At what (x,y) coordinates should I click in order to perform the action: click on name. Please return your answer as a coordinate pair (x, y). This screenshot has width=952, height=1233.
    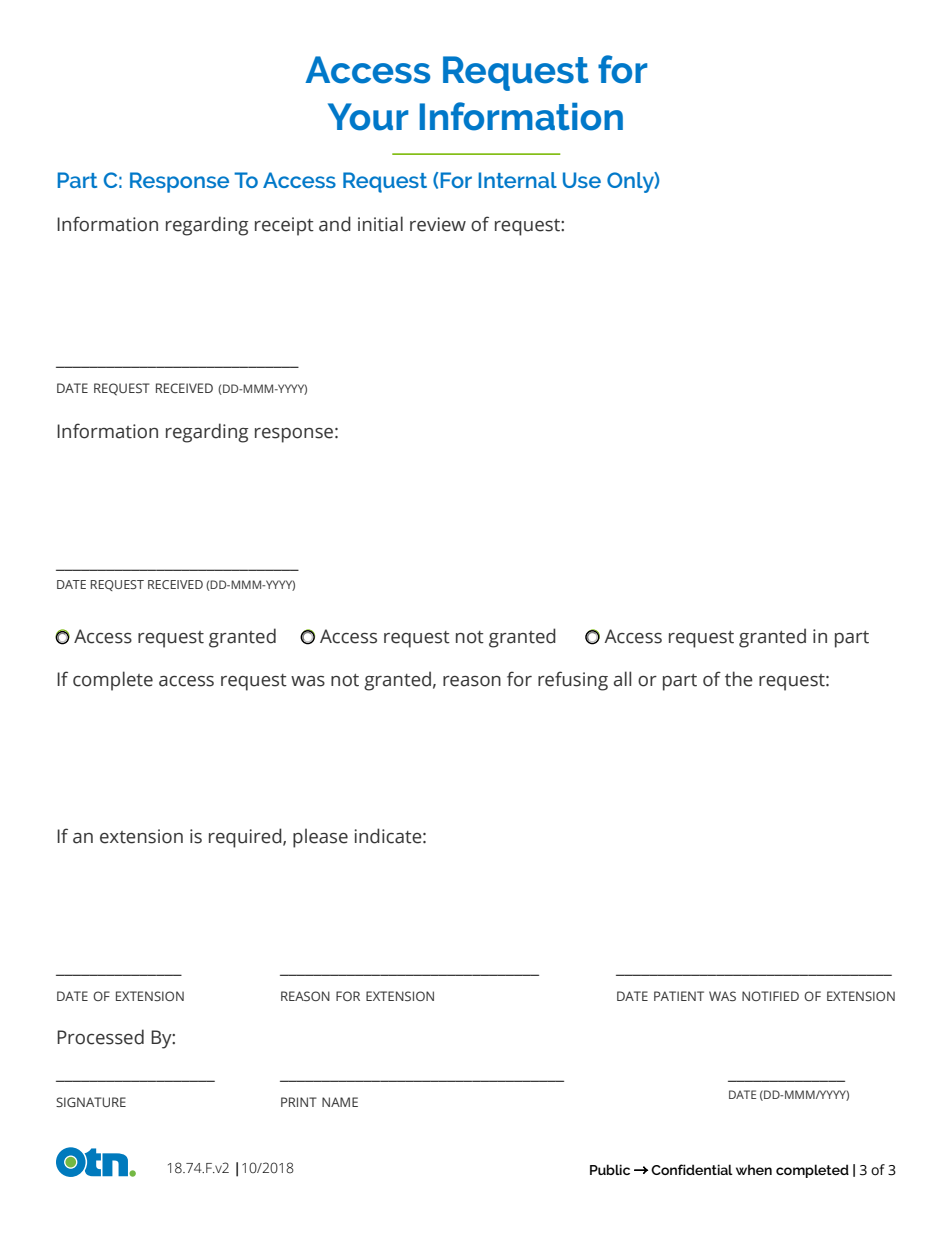
    Looking at the image, I should click on (340, 1102).
